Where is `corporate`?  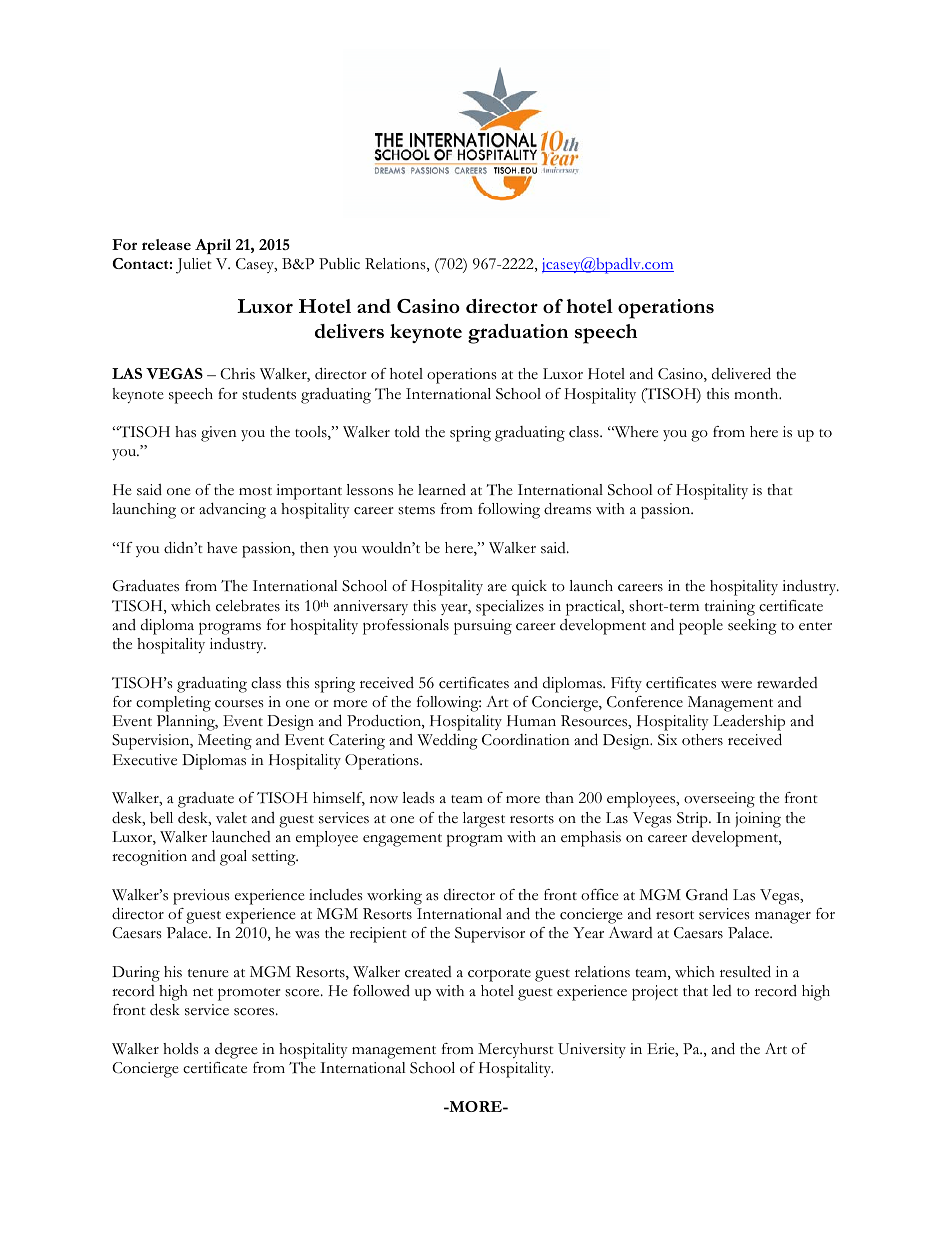 corporate is located at coordinates (499, 975).
